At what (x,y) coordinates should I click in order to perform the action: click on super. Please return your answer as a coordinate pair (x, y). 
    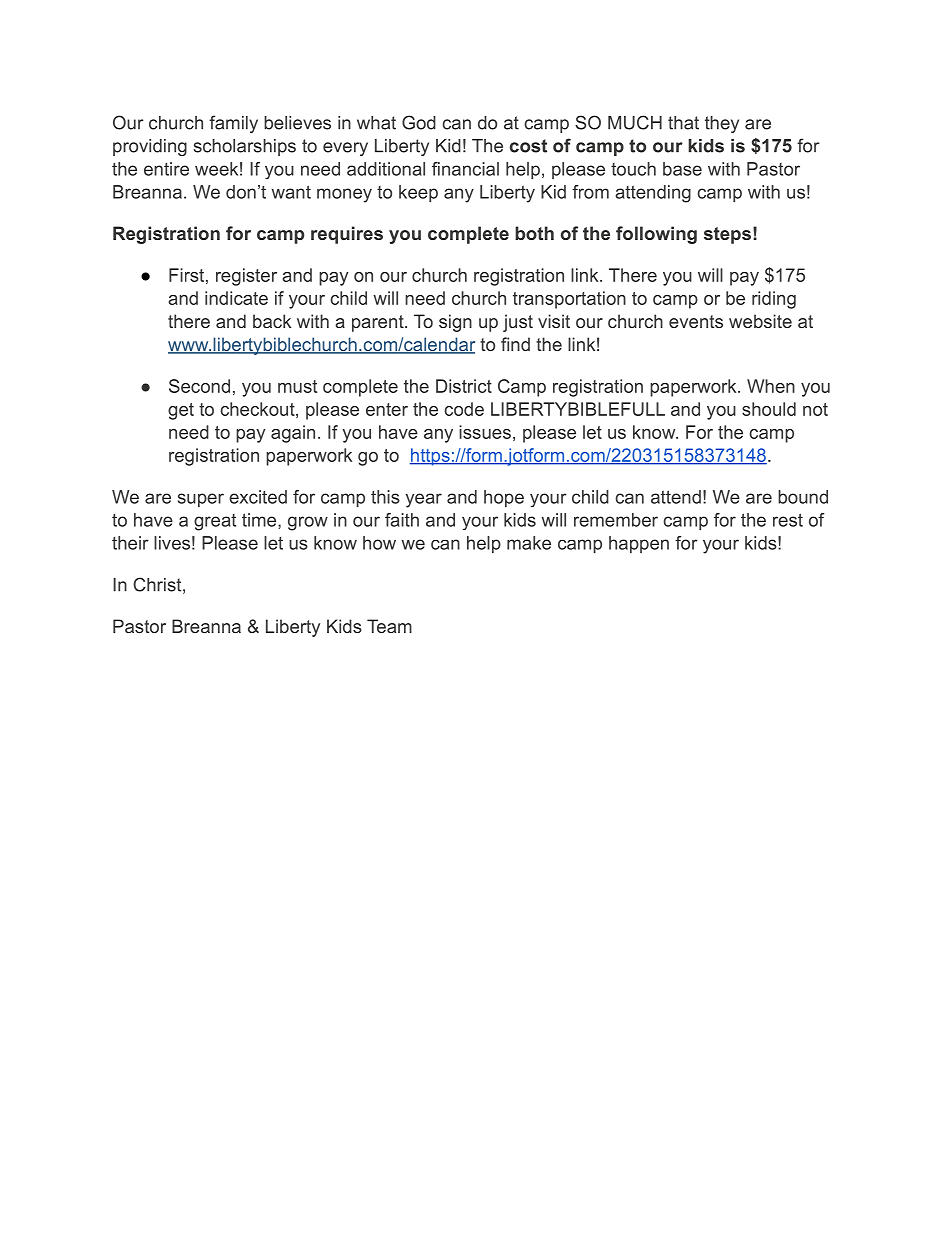
    Looking at the image, I should click on (201, 500).
